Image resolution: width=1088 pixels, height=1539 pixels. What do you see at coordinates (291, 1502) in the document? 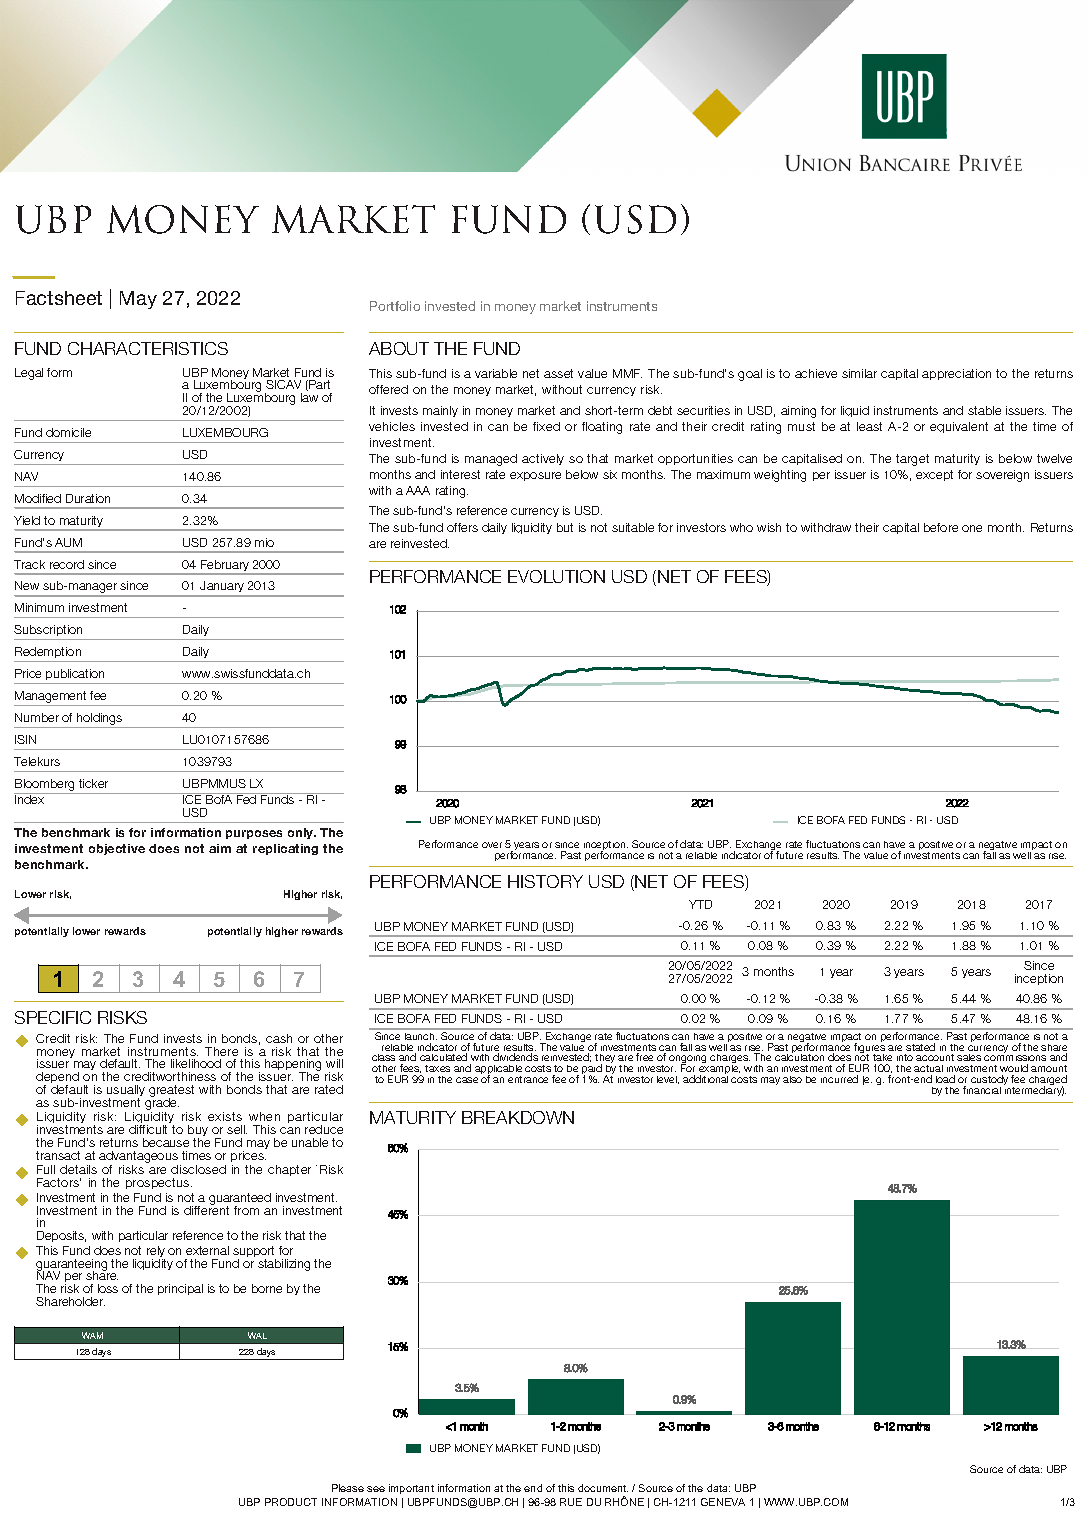
I see `PRODUCT` at bounding box center [291, 1502].
